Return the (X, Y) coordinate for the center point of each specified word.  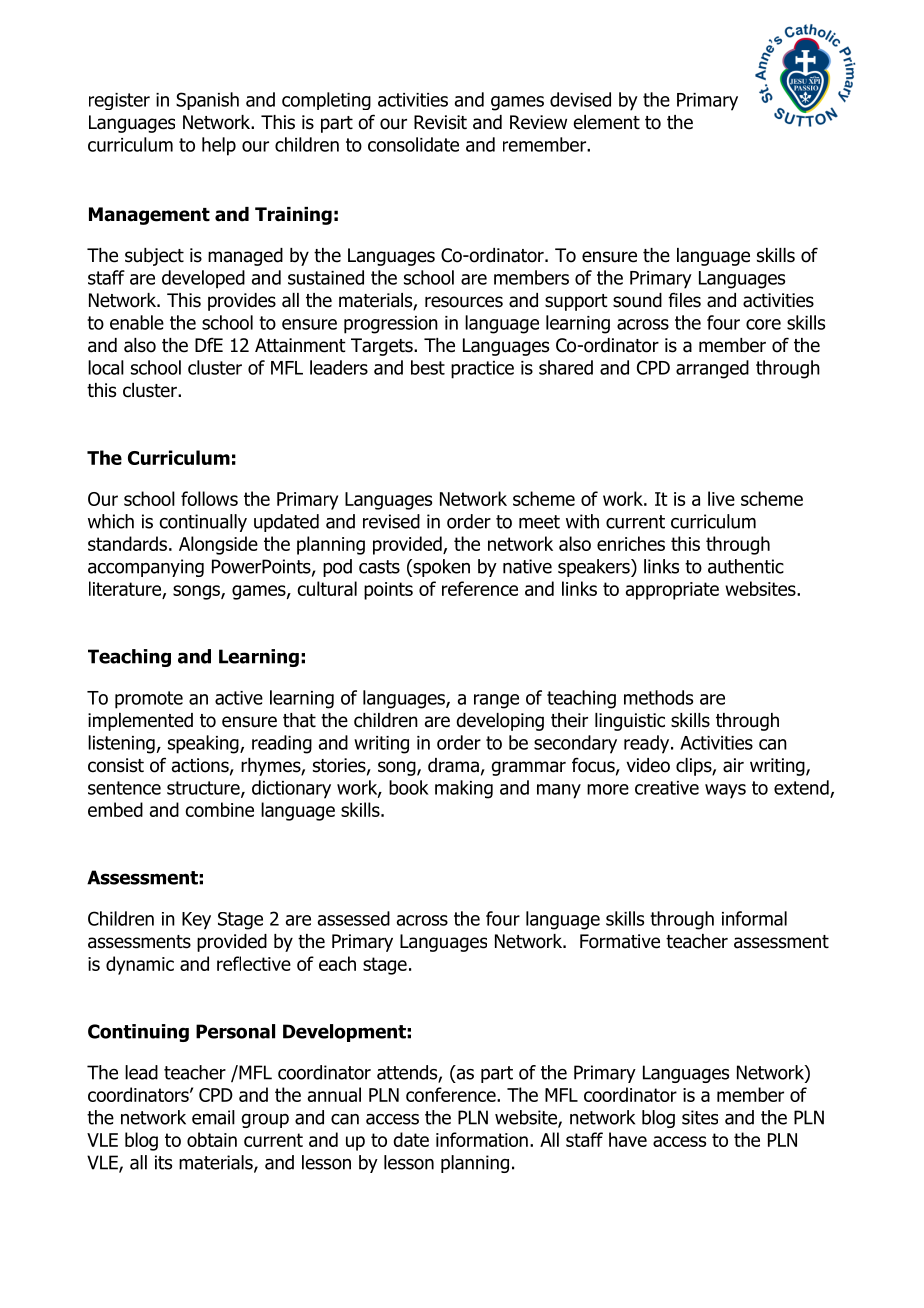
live (721, 498)
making (464, 789)
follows (209, 498)
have (628, 1139)
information (482, 1139)
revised (391, 521)
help (219, 146)
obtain (212, 1139)
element (607, 122)
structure (204, 789)
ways (725, 791)
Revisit (440, 122)
